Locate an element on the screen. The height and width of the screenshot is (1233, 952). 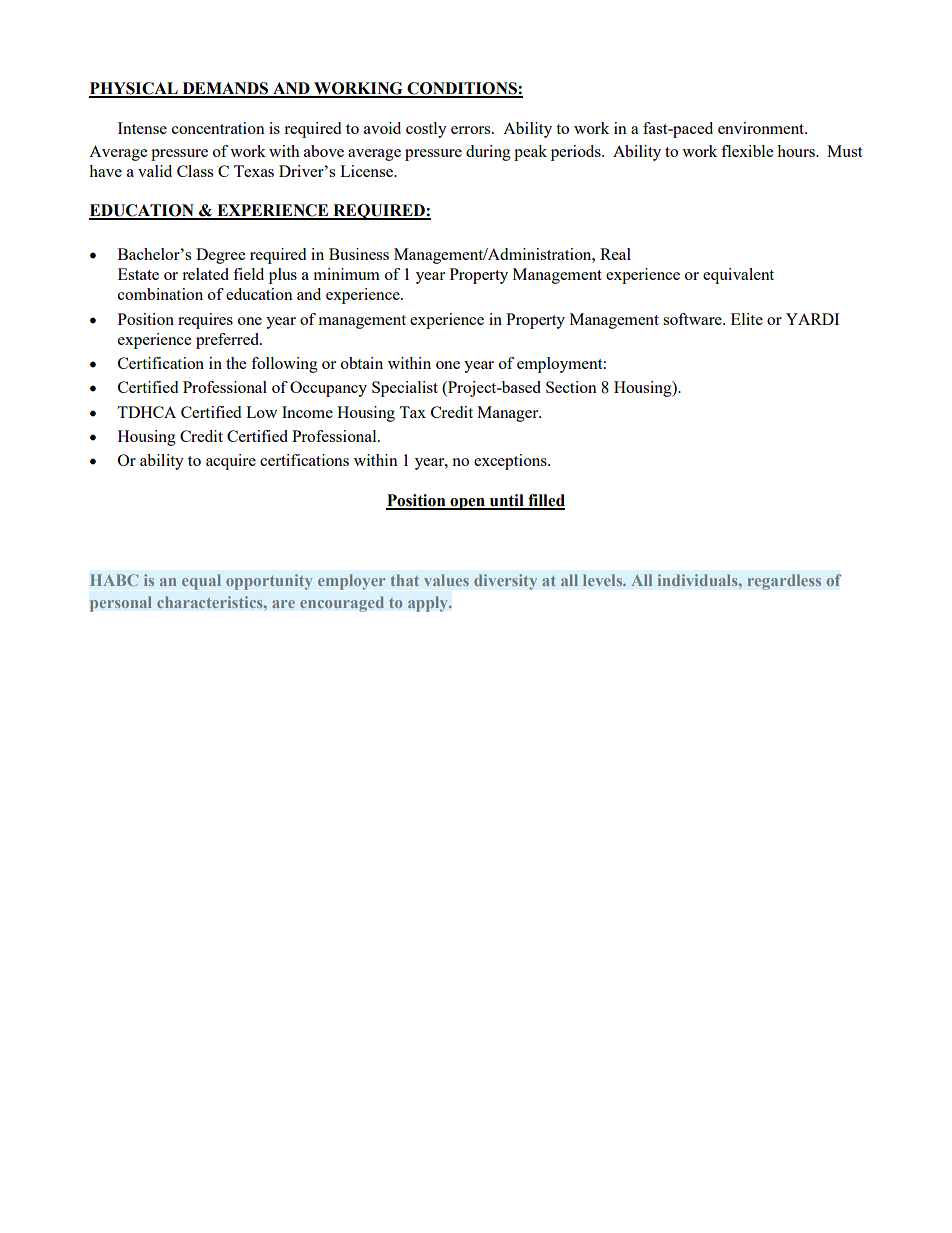
obtain is located at coordinates (362, 363).
